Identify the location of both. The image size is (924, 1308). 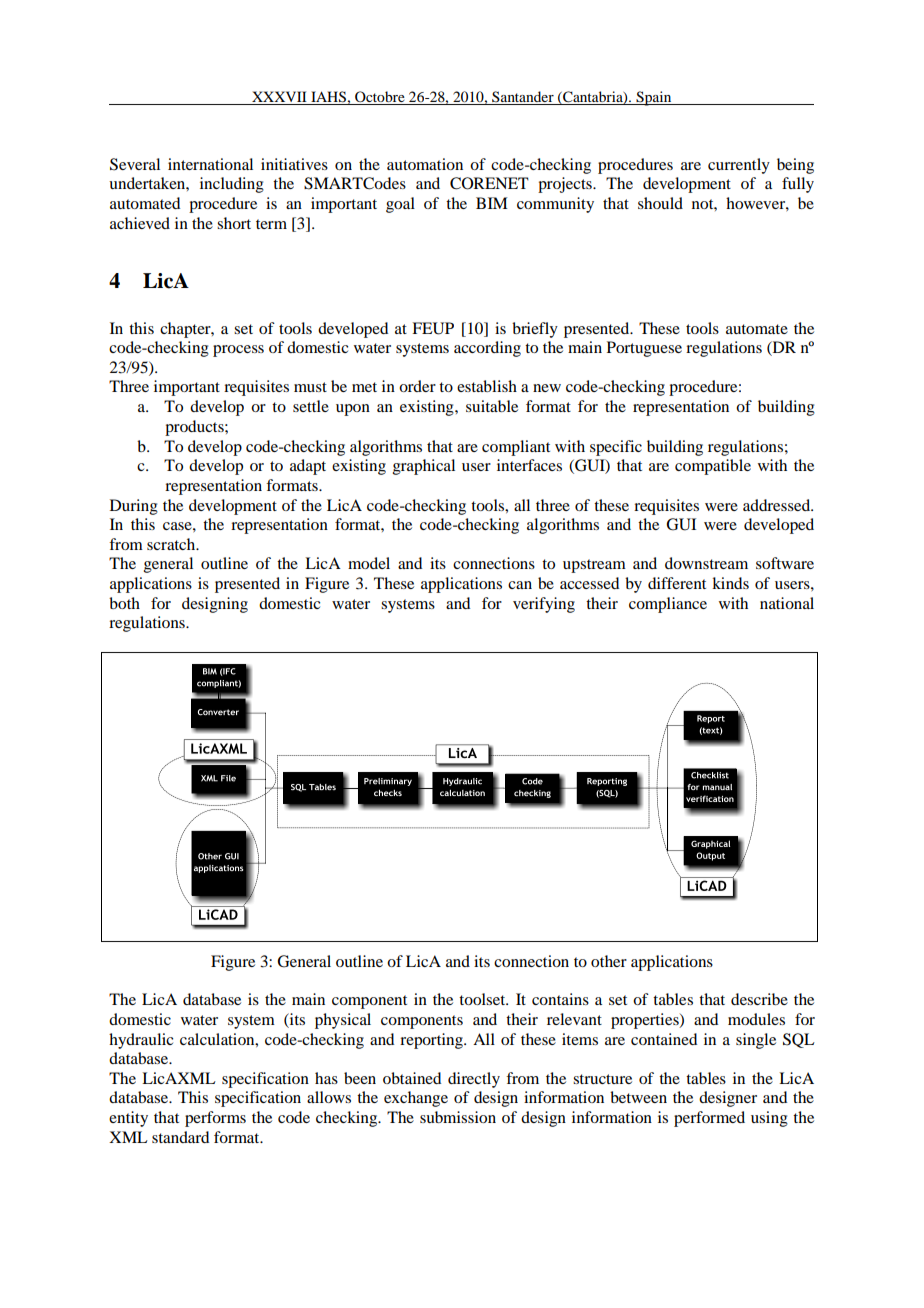
(124, 603).
